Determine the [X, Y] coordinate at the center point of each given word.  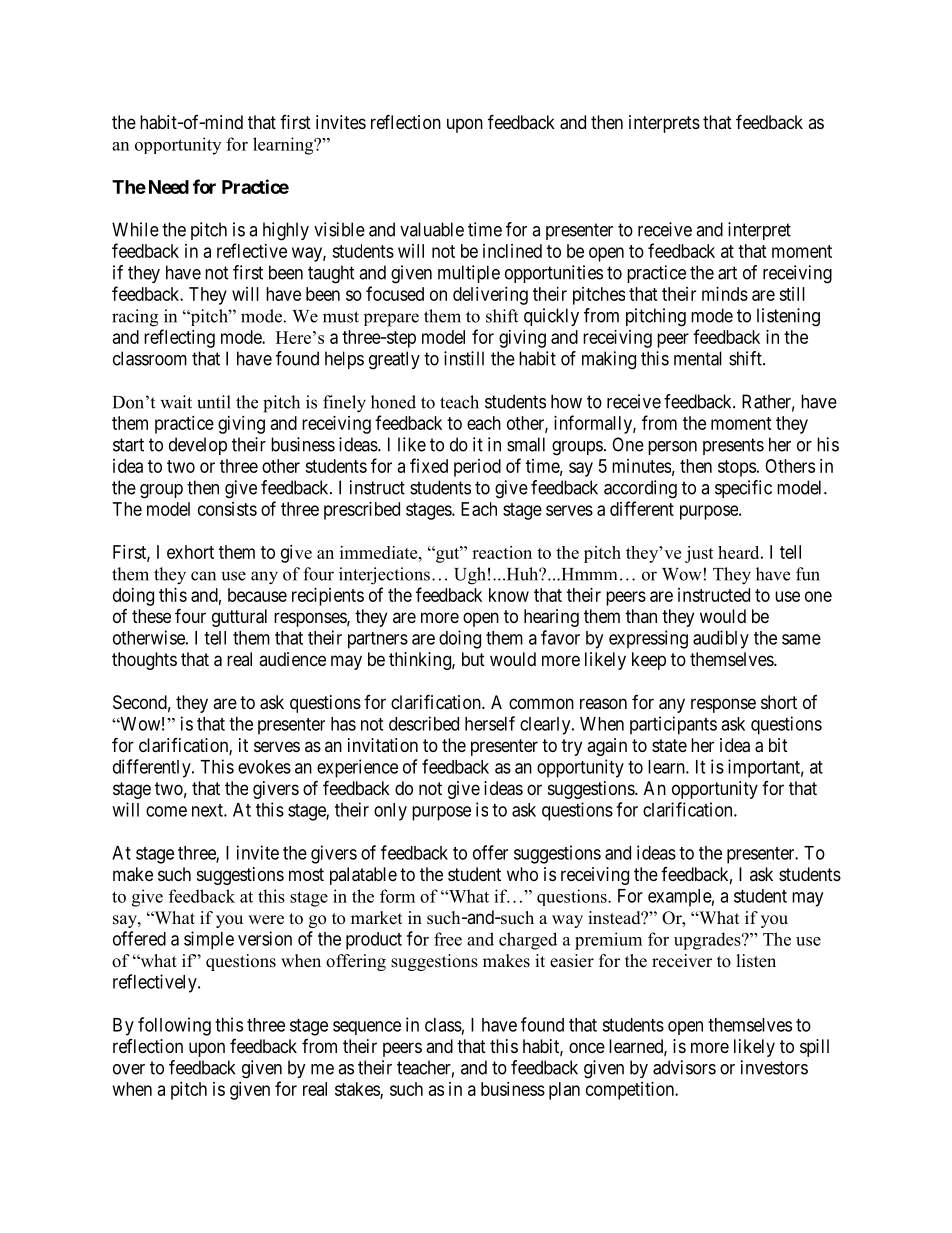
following [174, 1026]
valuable [432, 229]
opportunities [554, 274]
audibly [721, 639]
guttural [239, 618]
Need [169, 187]
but [473, 659]
